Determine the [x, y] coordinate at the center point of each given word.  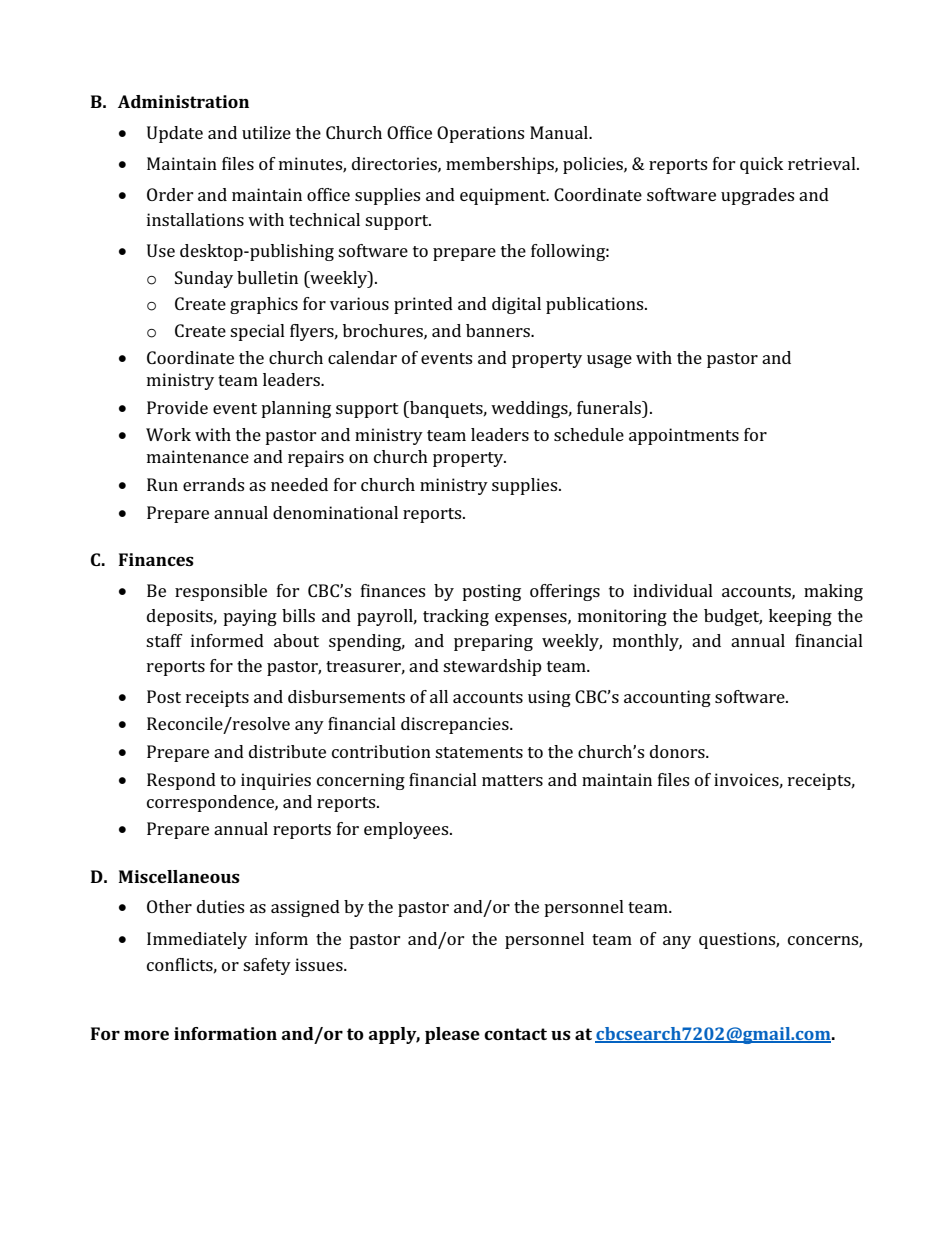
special [257, 332]
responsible [221, 592]
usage [609, 361]
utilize [266, 132]
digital [516, 305]
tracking [456, 617]
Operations [480, 134]
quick [761, 165]
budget [733, 617]
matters [512, 780]
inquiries [276, 781]
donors [678, 751]
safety [267, 966]
